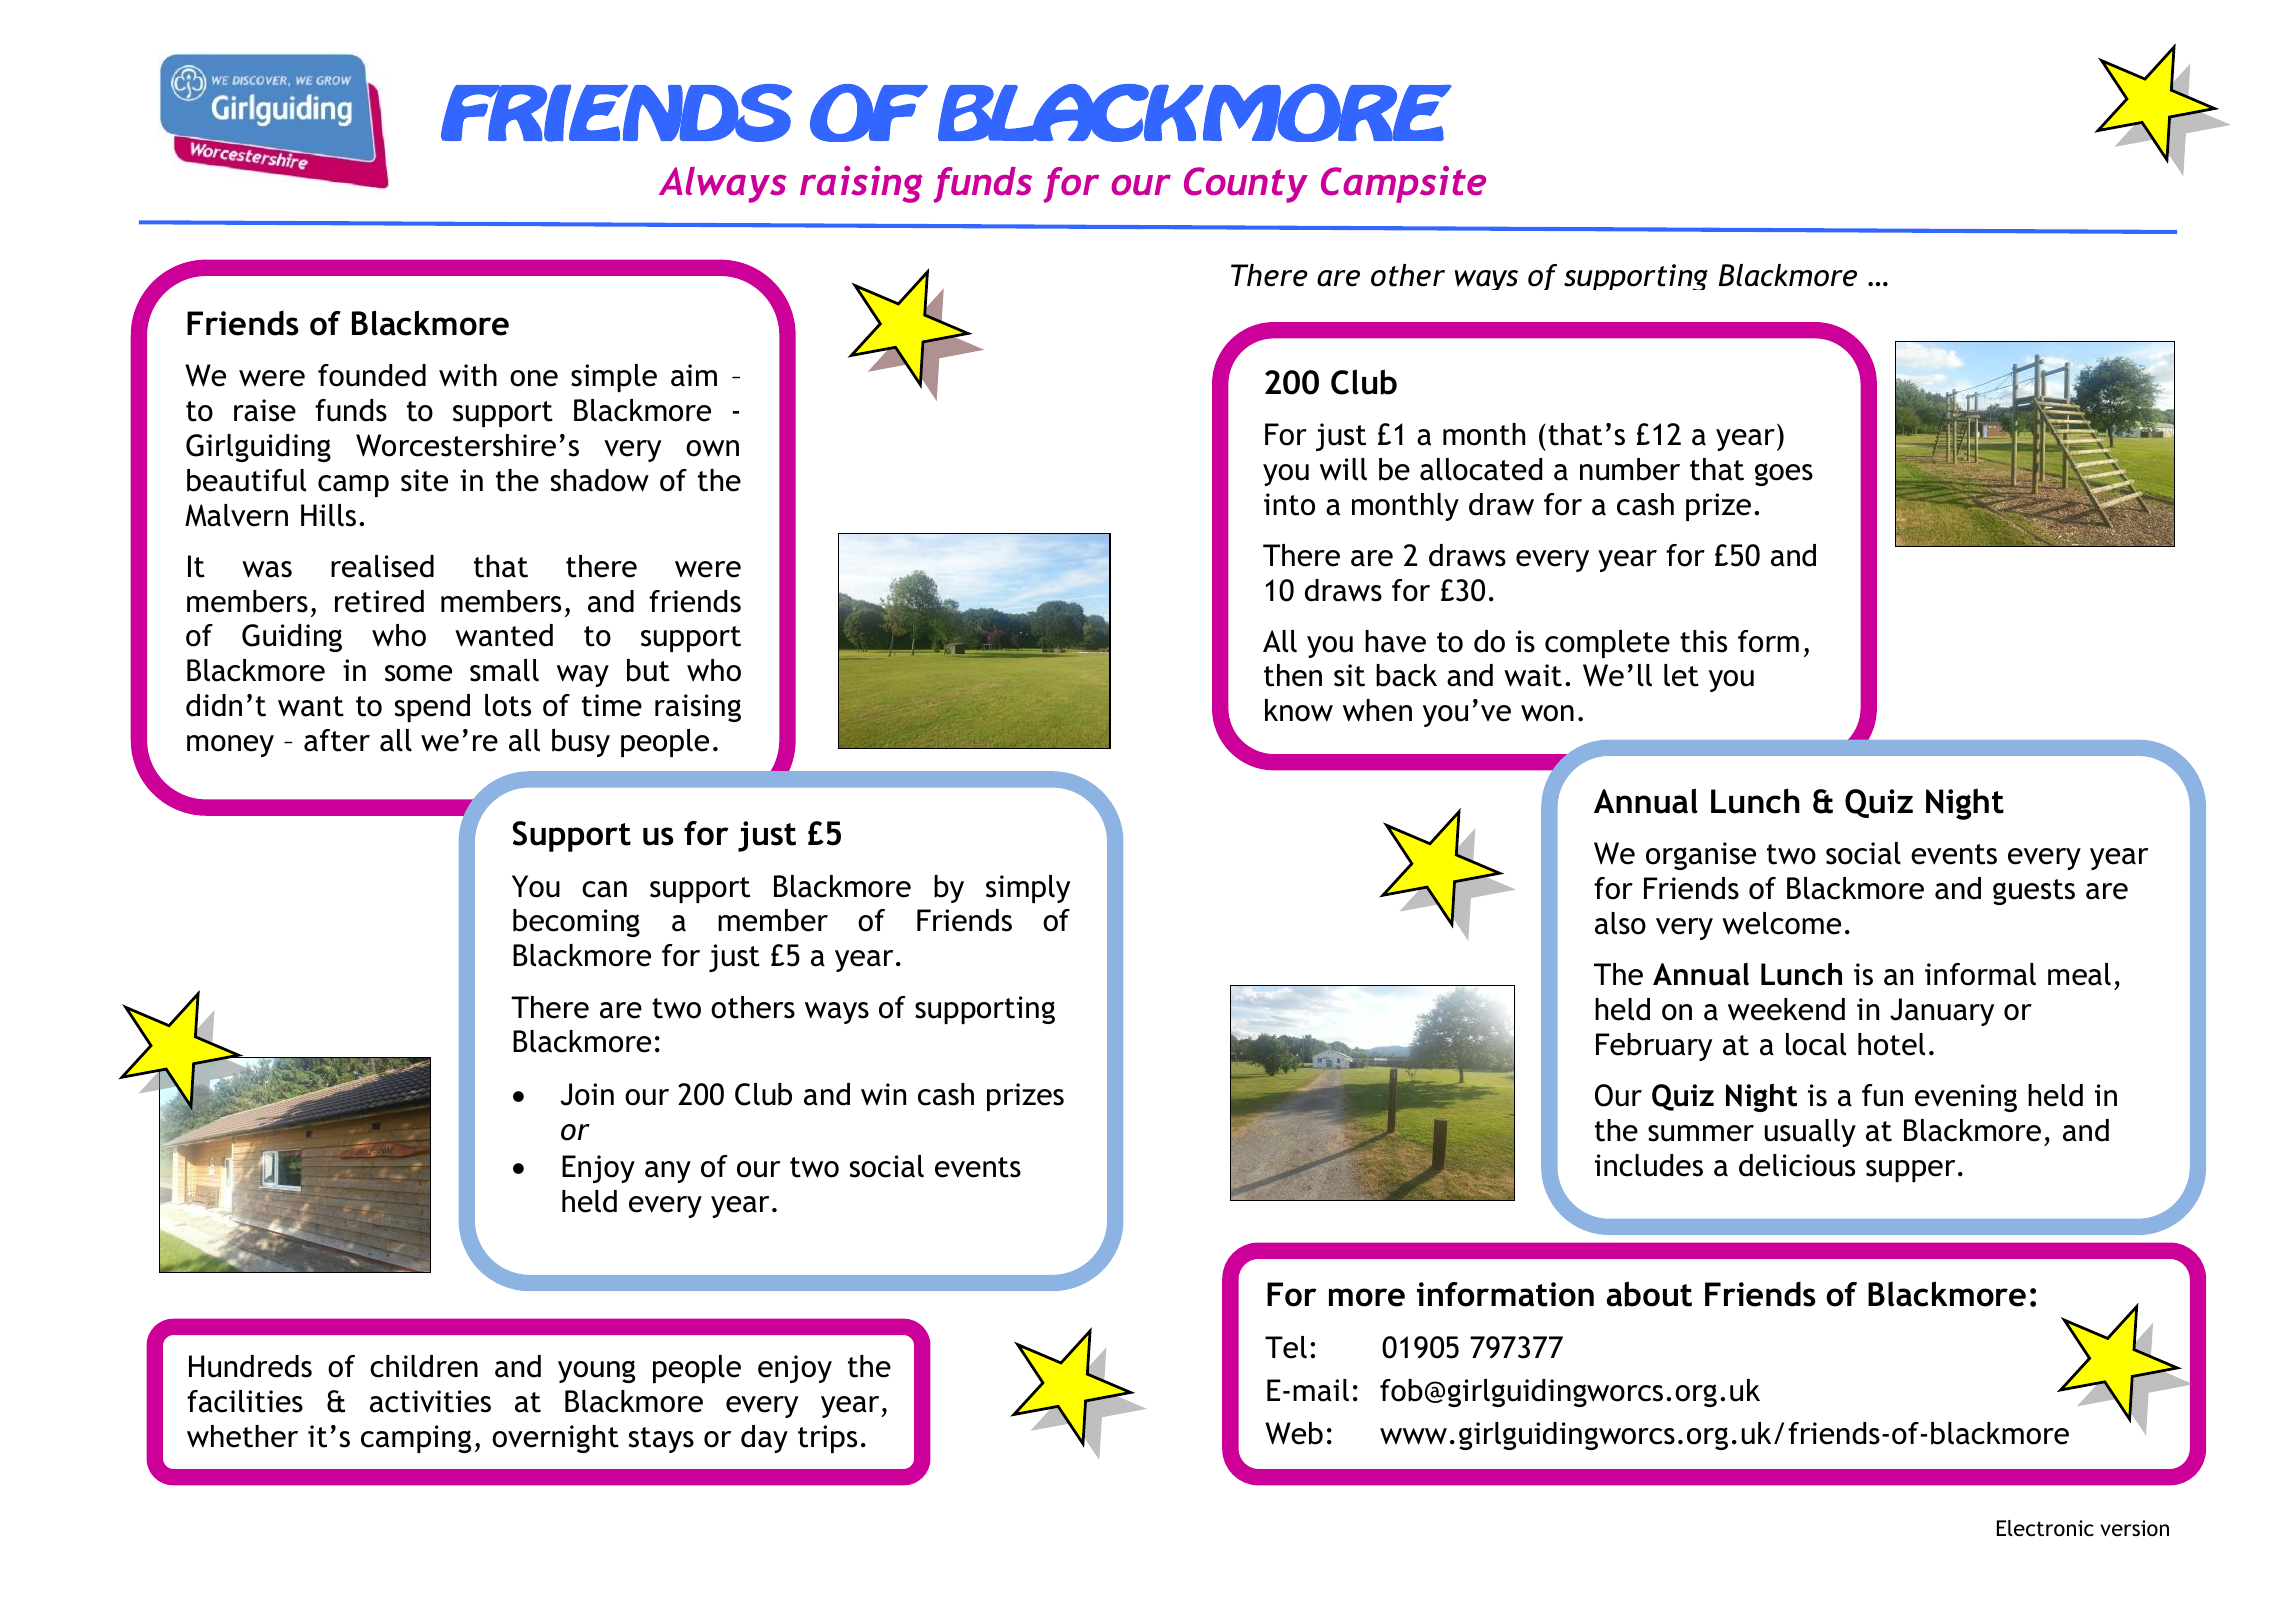  I want to click on hotel, so click(1891, 1044).
